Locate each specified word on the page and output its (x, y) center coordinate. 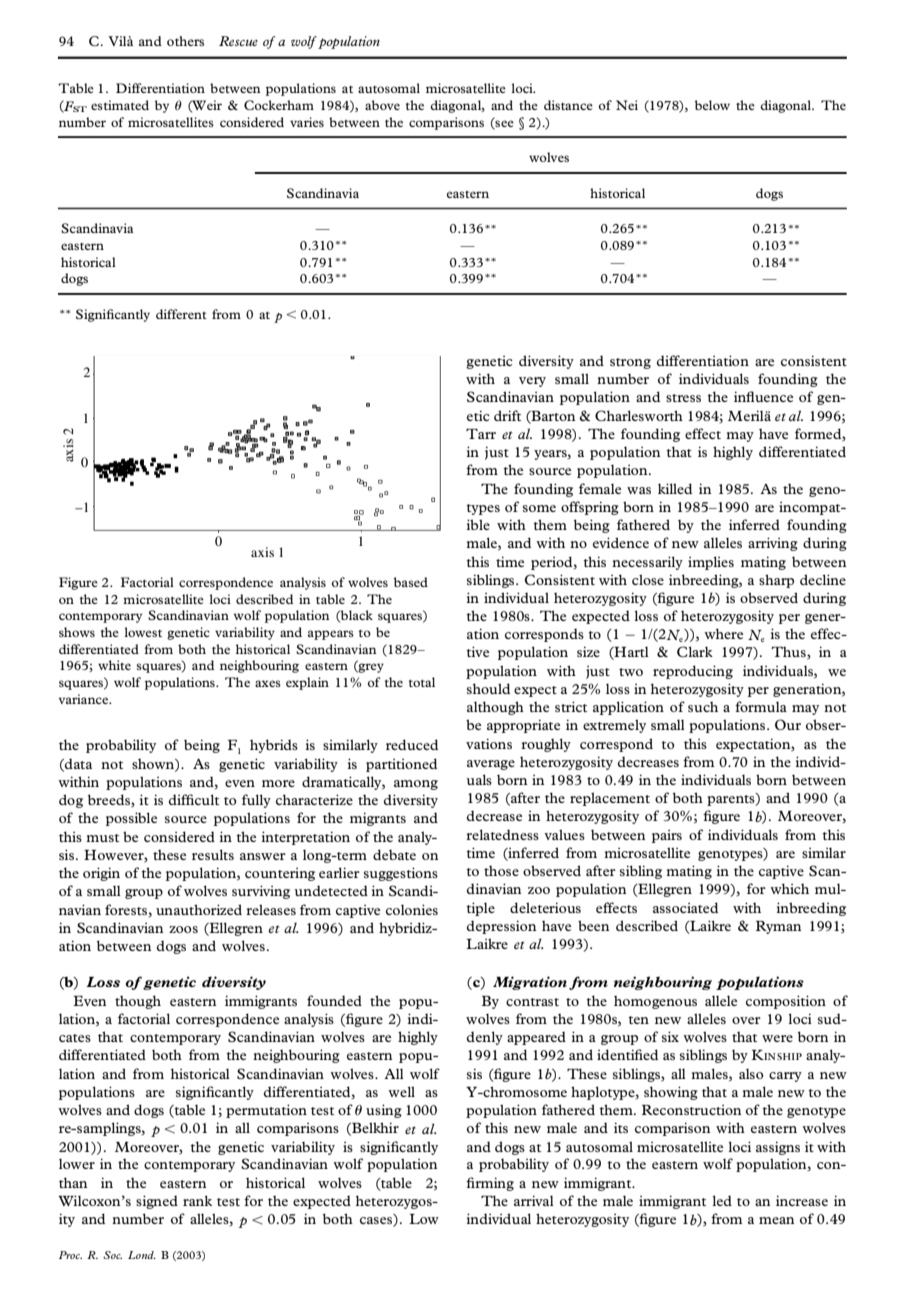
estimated (120, 105)
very (532, 382)
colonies (412, 909)
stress (683, 398)
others (185, 41)
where (723, 633)
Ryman (779, 927)
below (712, 105)
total (421, 682)
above (382, 105)
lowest (143, 632)
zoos (183, 929)
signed (157, 1202)
